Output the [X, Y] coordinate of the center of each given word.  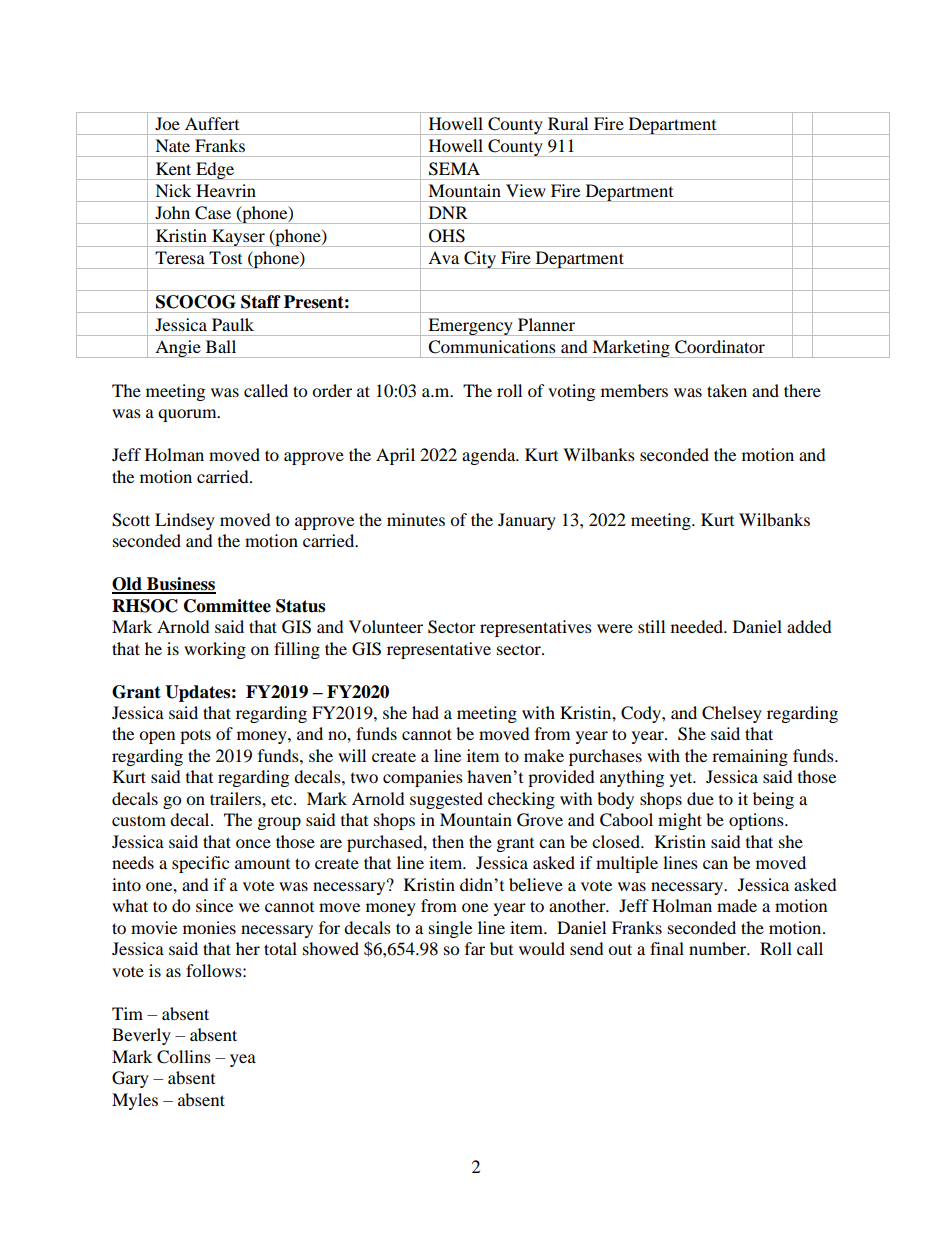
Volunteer [386, 626]
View [526, 190]
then [448, 841]
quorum [188, 415]
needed [698, 626]
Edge [215, 171]
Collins [184, 1057]
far [475, 948]
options [757, 821]
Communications [492, 347]
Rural [568, 123]
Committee [227, 606]
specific [200, 864]
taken [727, 390]
